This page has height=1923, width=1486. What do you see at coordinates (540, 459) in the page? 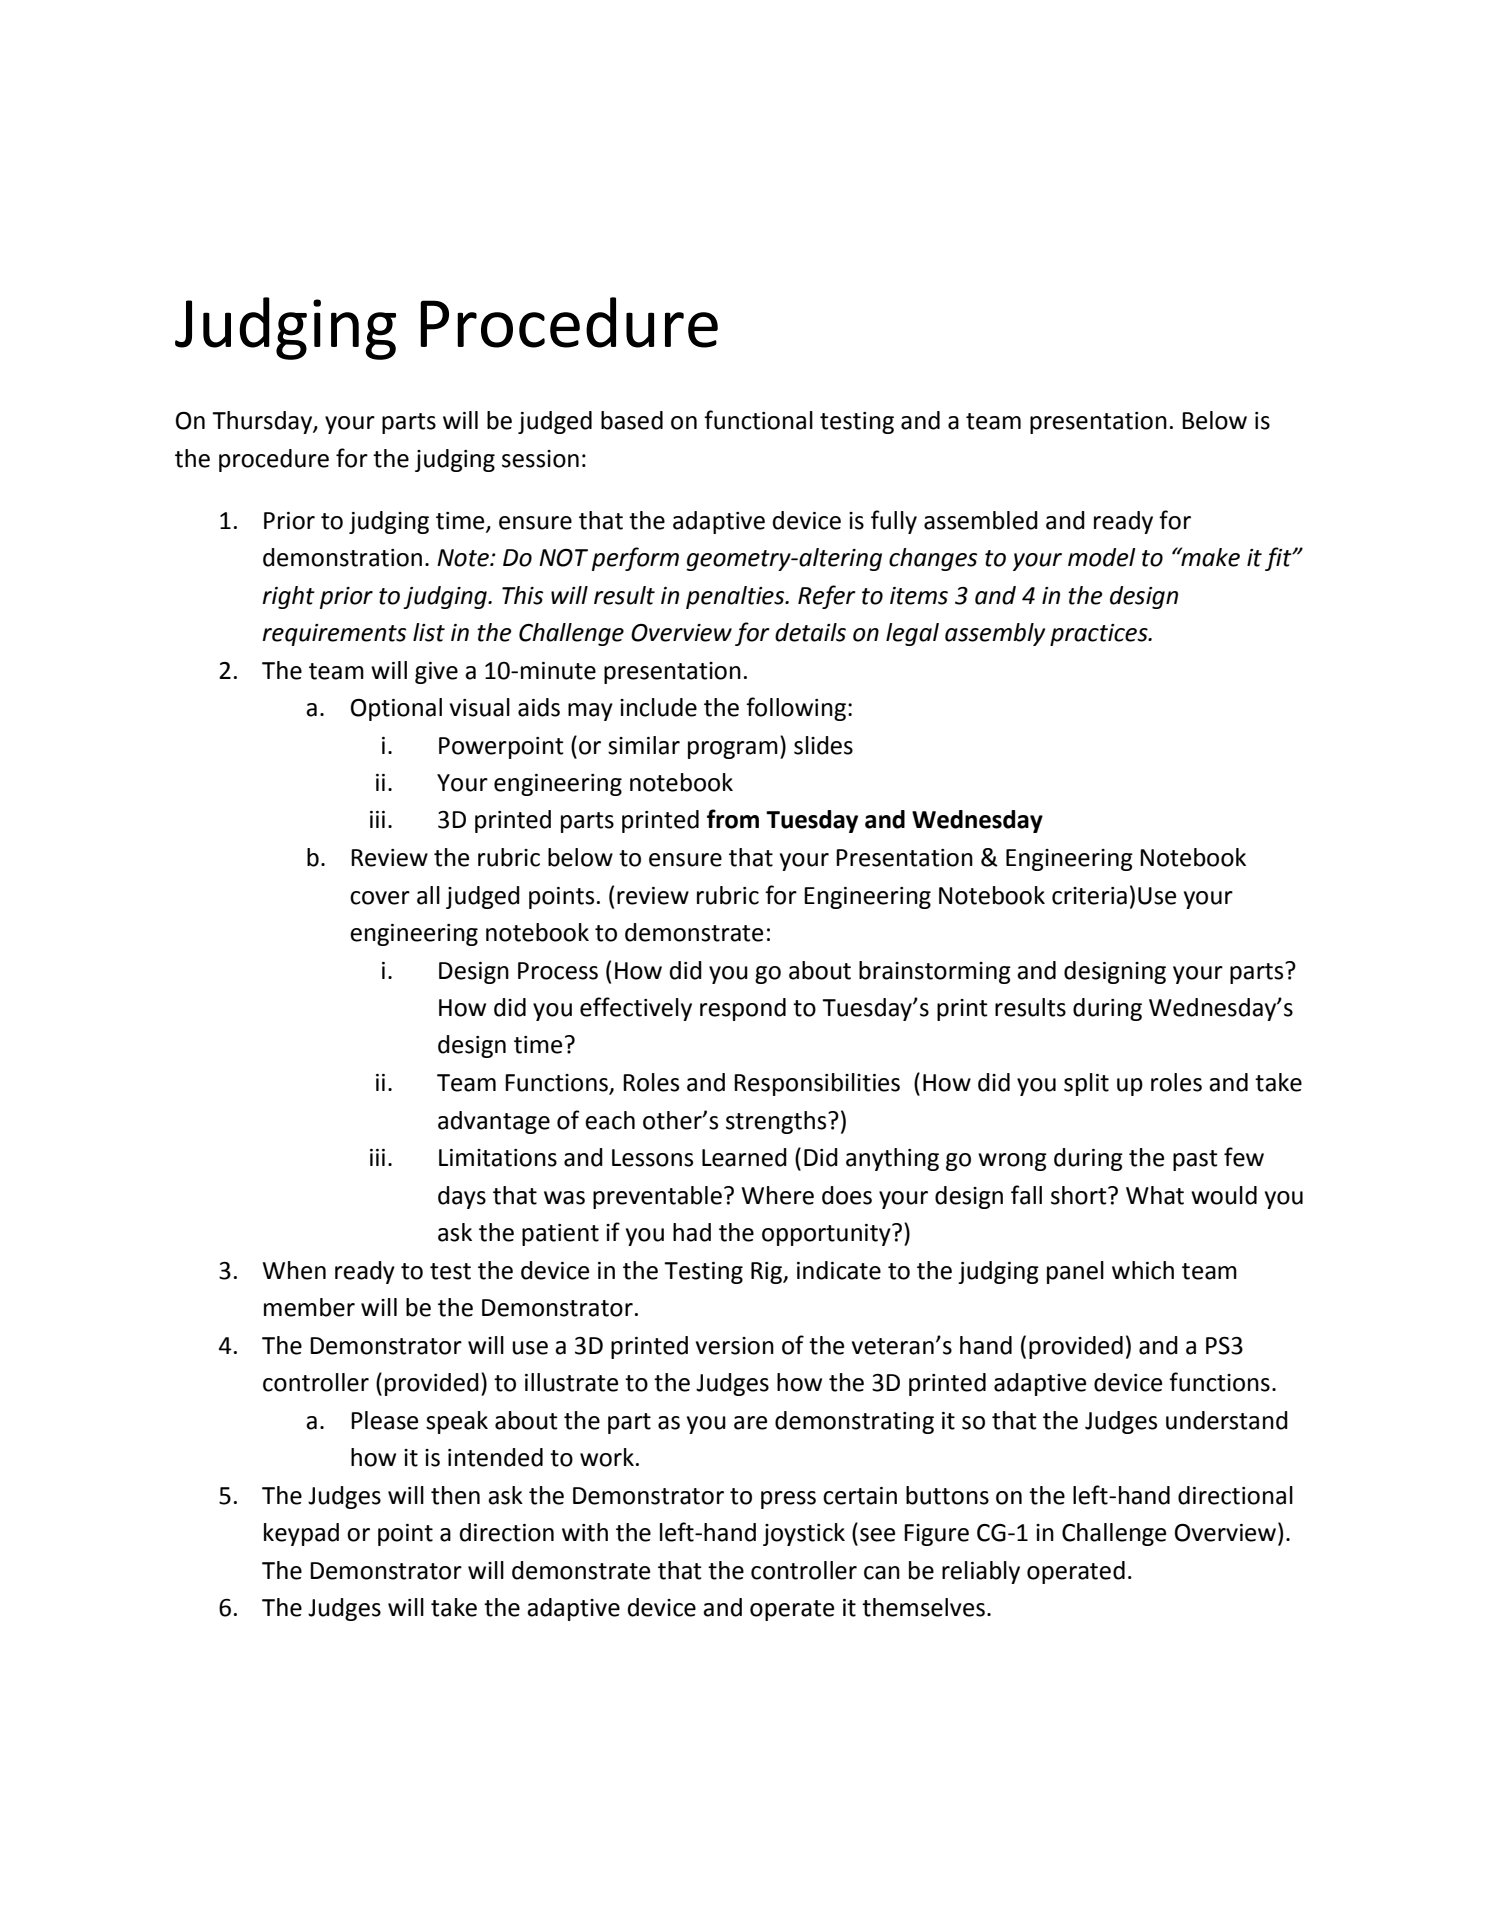
I see `session` at bounding box center [540, 459].
